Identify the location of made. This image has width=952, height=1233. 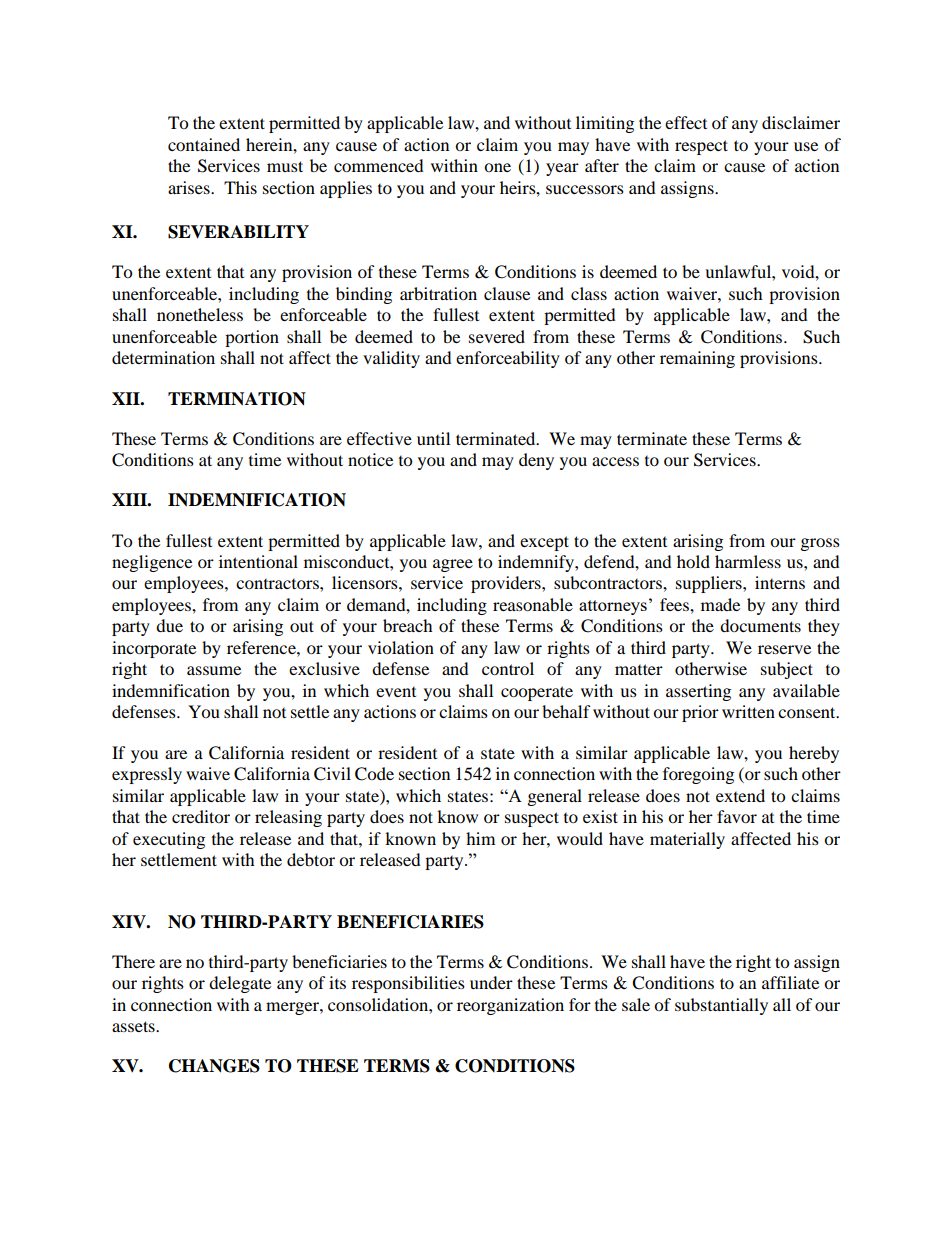
(720, 604).
